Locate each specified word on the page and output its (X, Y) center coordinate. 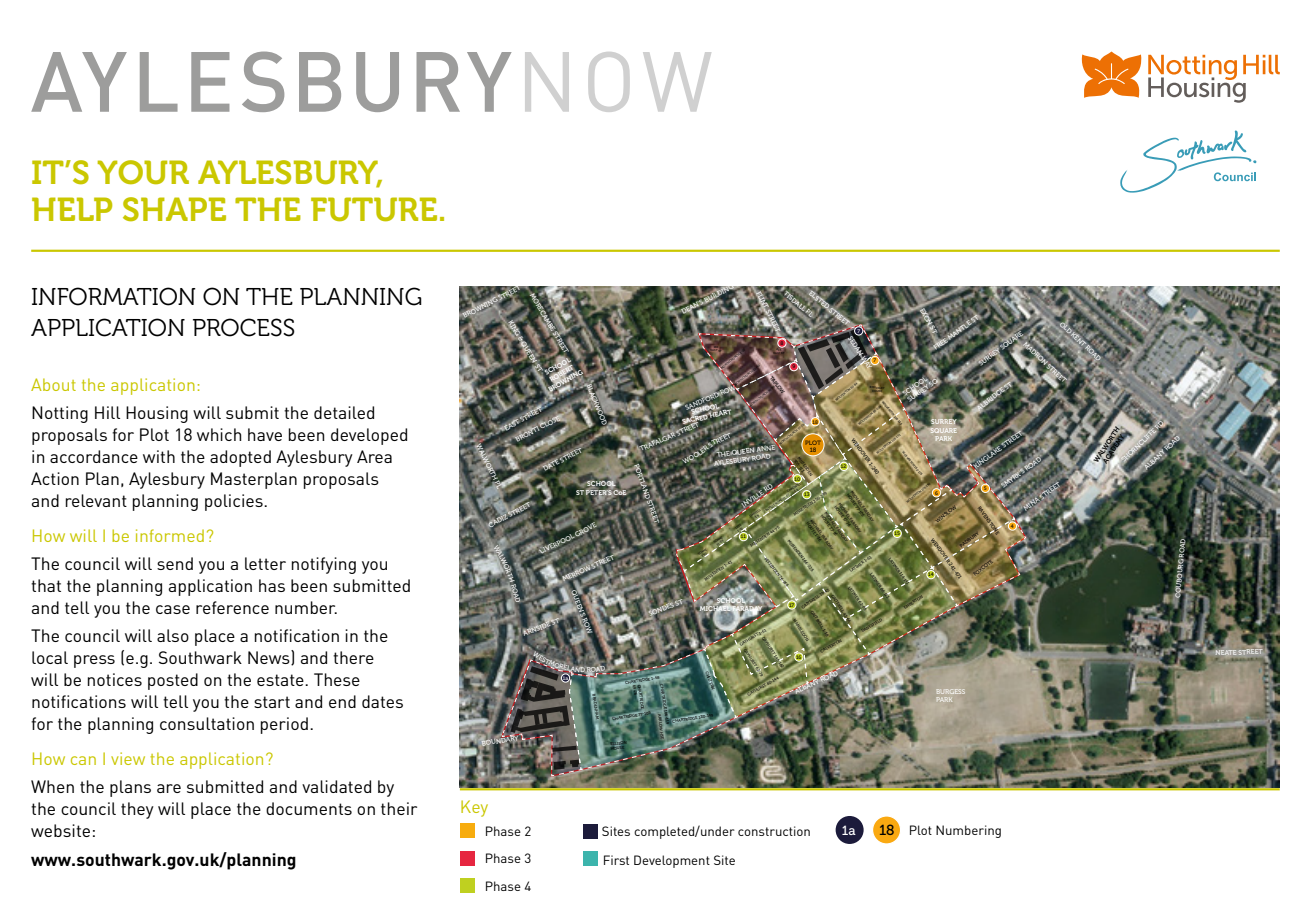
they (137, 810)
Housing (157, 414)
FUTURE (374, 209)
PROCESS (244, 327)
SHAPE (174, 209)
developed (369, 436)
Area (374, 456)
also (173, 635)
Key (474, 808)
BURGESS (951, 691)
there (353, 657)
